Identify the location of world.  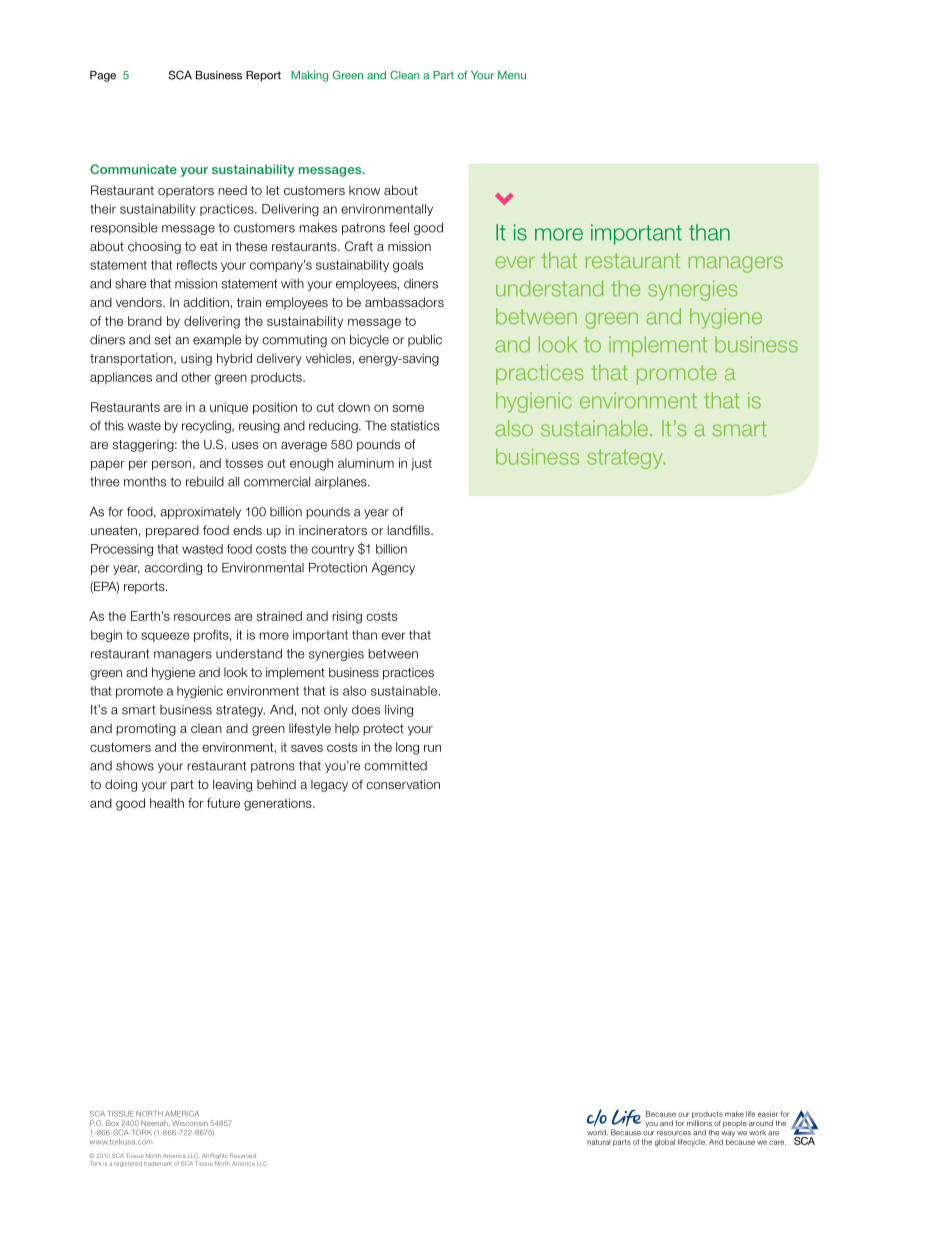
(597, 1133).
